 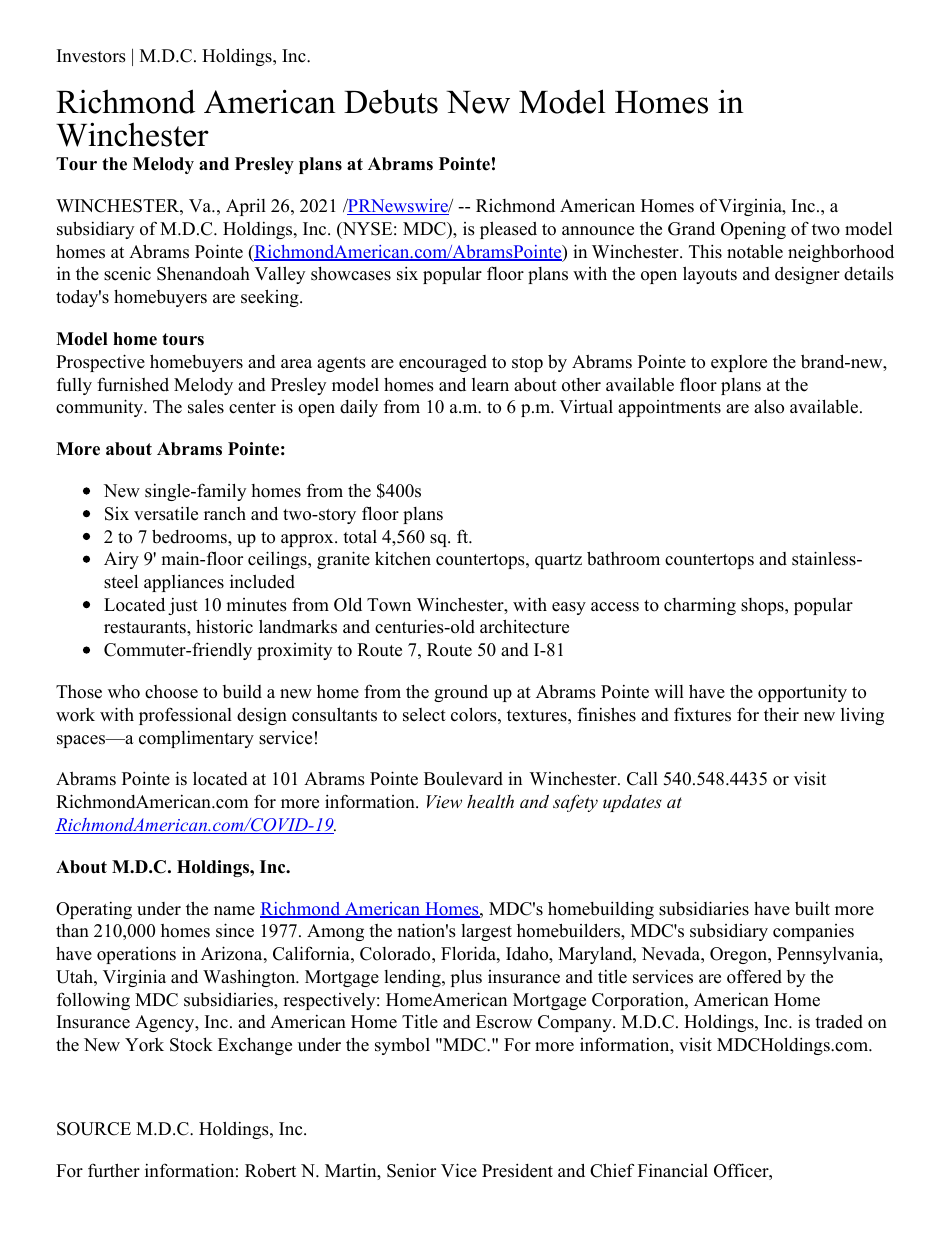 What do you see at coordinates (763, 606) in the screenshot?
I see `shops` at bounding box center [763, 606].
